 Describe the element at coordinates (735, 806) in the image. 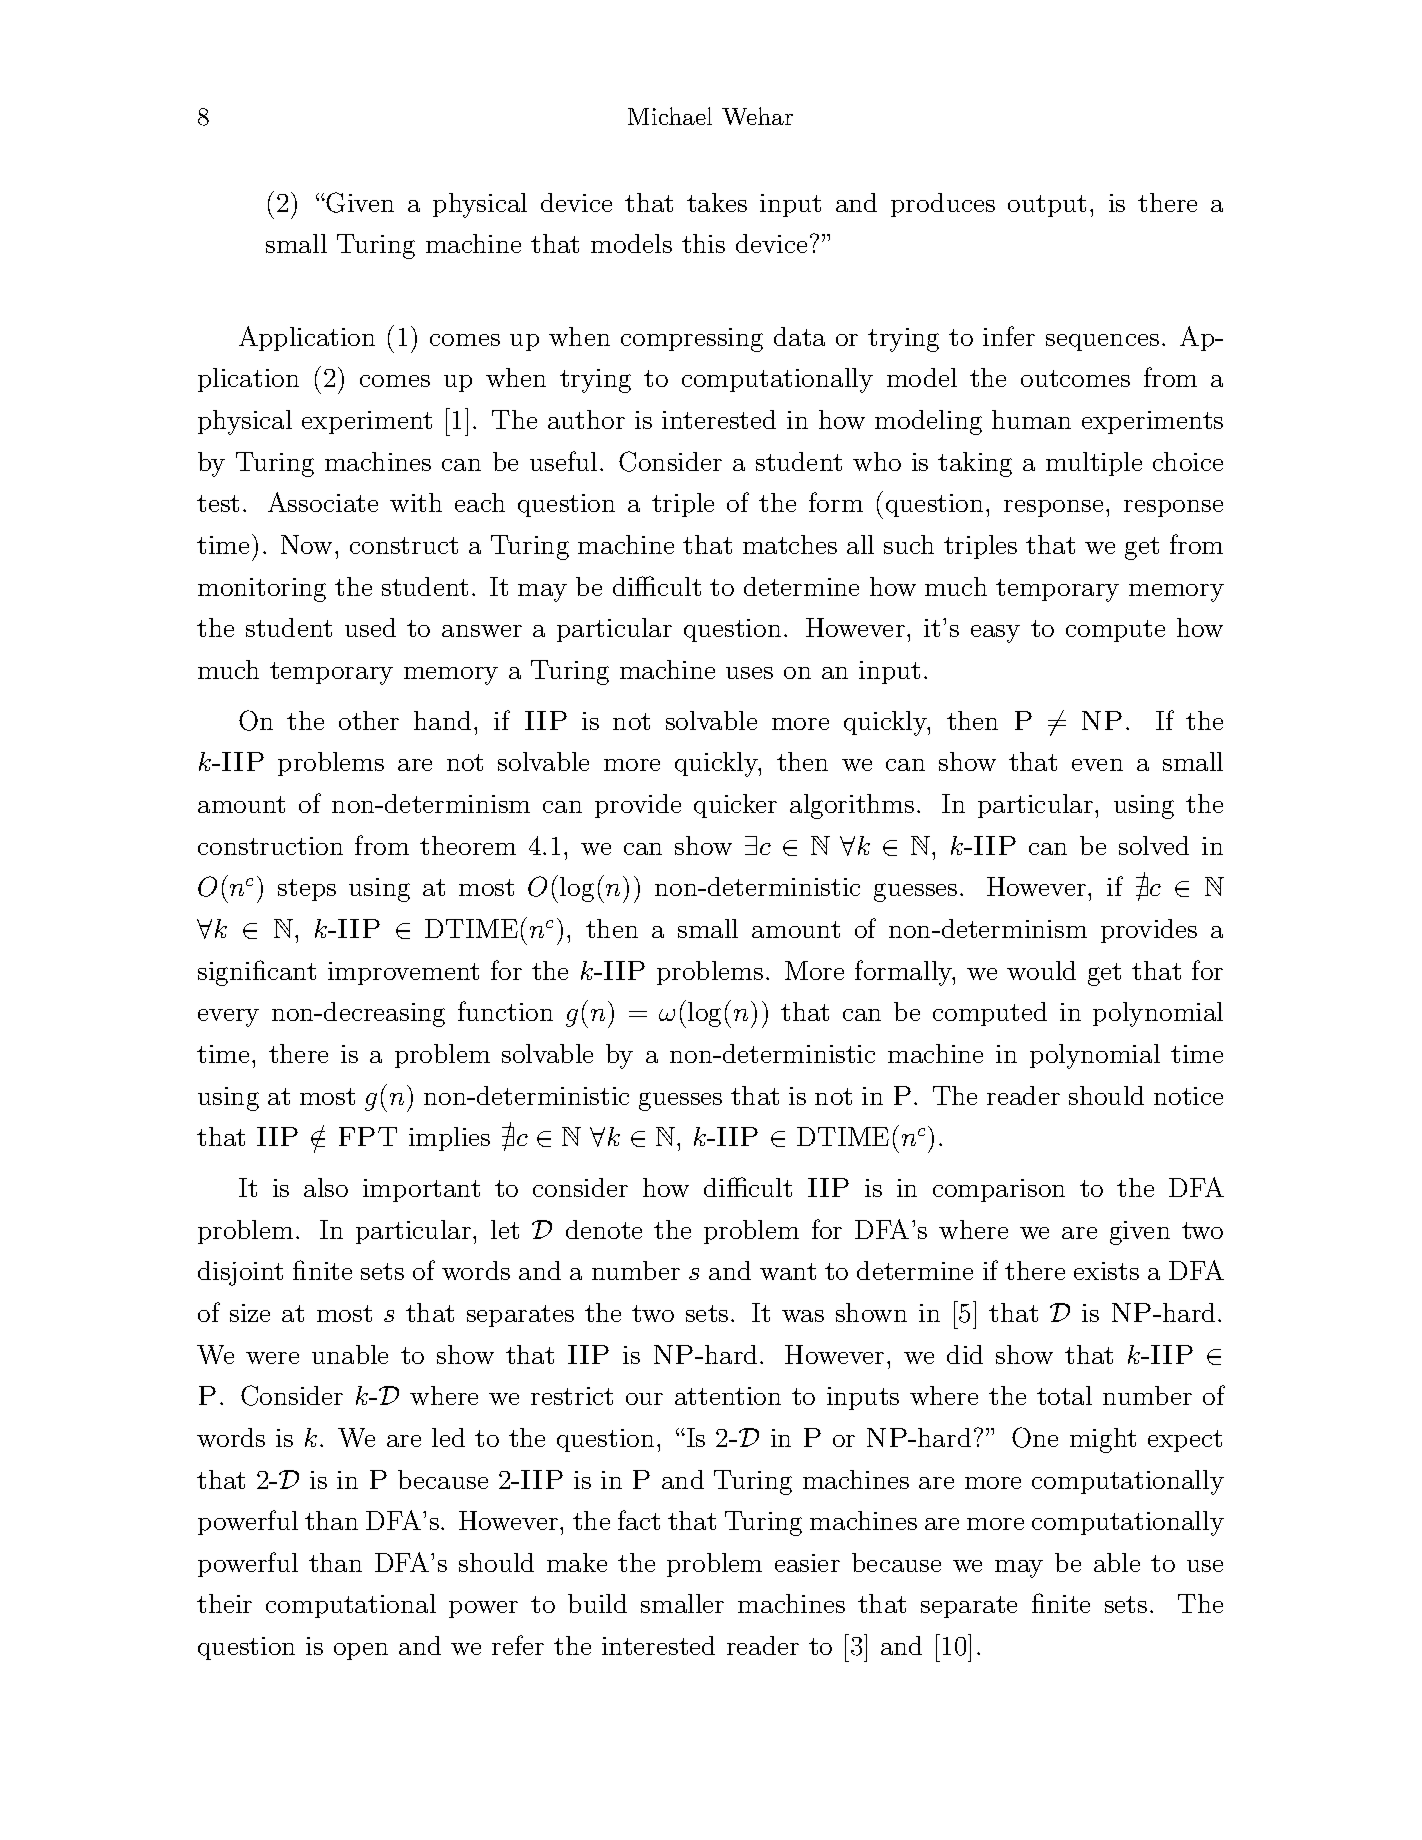

I see `quicker` at that location.
